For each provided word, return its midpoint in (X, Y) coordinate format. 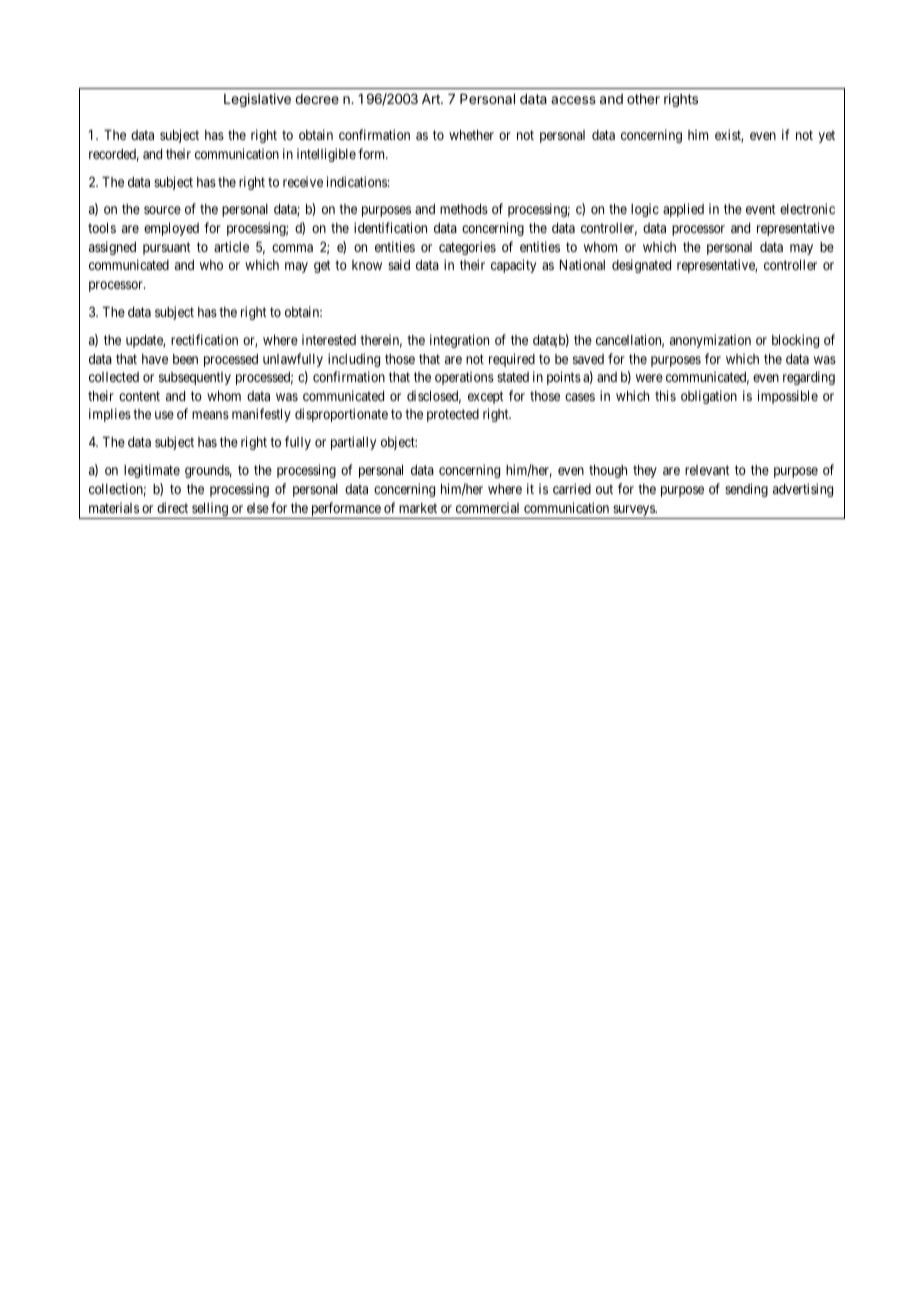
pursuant (167, 248)
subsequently (195, 378)
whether (471, 135)
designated (641, 266)
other (643, 99)
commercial (487, 507)
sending (746, 490)
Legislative (257, 100)
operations (464, 378)
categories (467, 248)
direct (172, 507)
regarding (809, 378)
